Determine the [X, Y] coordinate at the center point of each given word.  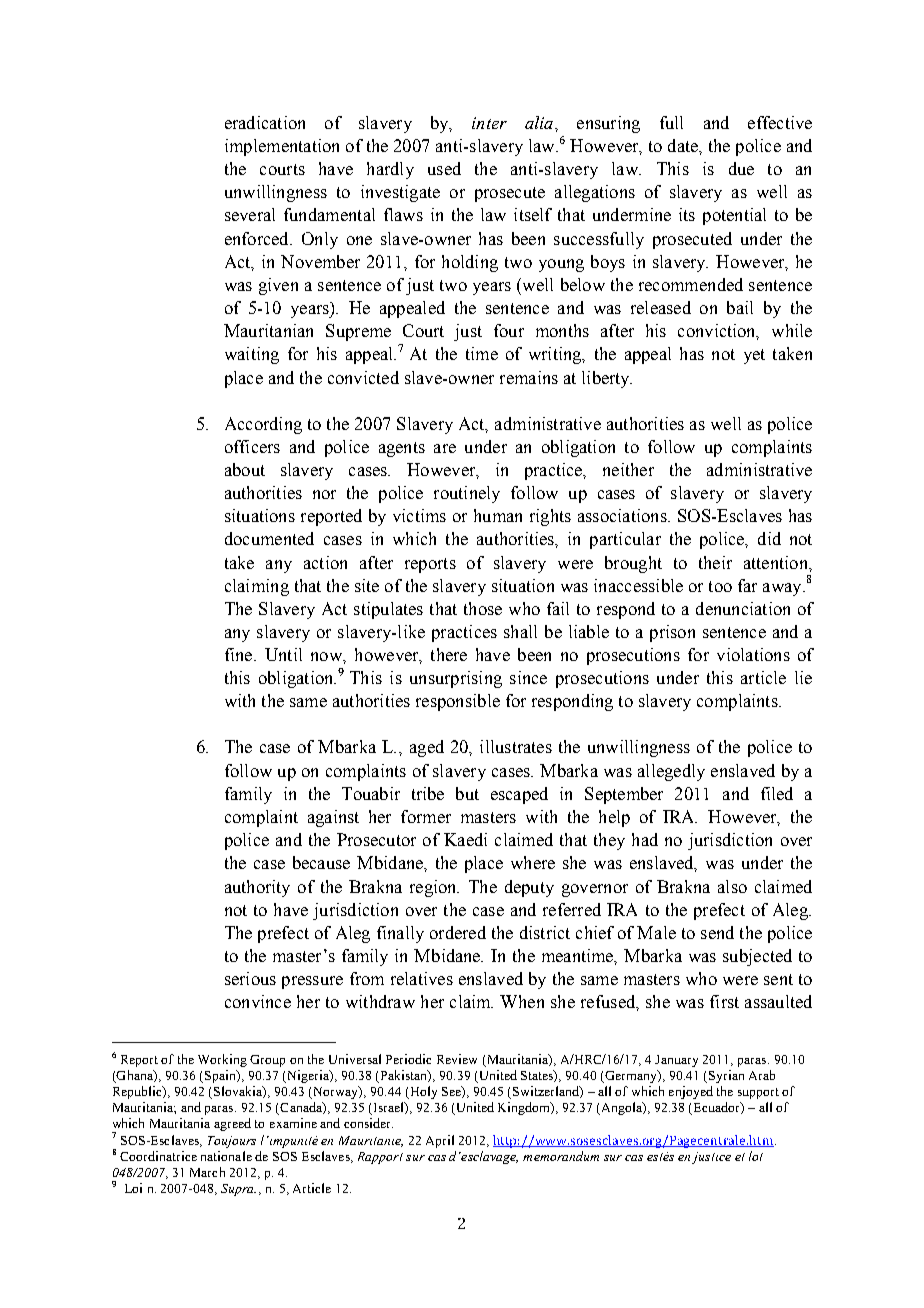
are [445, 448]
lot [756, 1156]
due [741, 168]
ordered [458, 932]
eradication [265, 122]
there [449, 654]
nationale [226, 1156]
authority [257, 888]
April [440, 1141]
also [732, 886]
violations [753, 654]
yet [754, 356]
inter [489, 123]
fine [240, 654]
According [263, 425]
